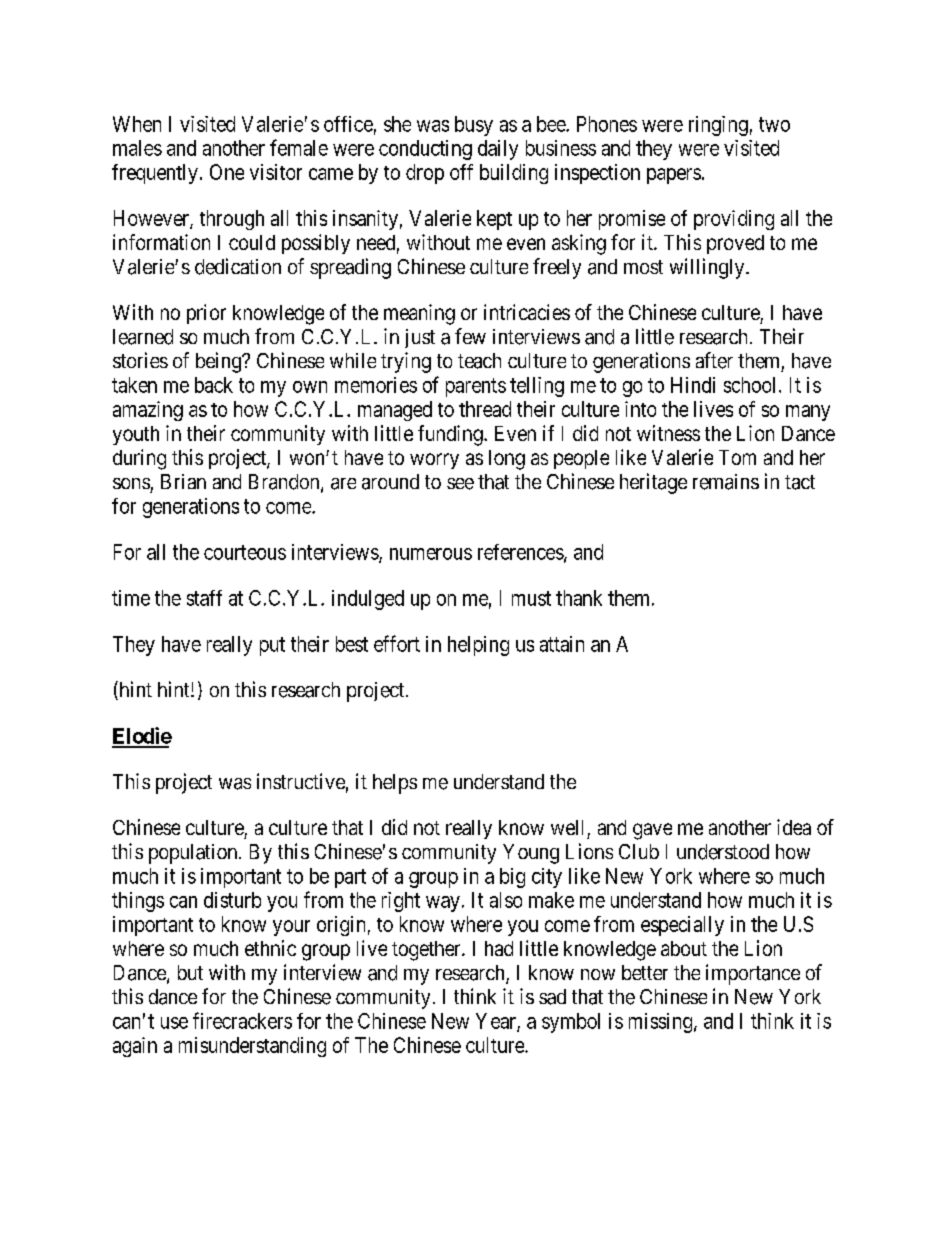 The image size is (952, 1233). Describe the element at coordinates (562, 644) in the page. I see `attain` at that location.
